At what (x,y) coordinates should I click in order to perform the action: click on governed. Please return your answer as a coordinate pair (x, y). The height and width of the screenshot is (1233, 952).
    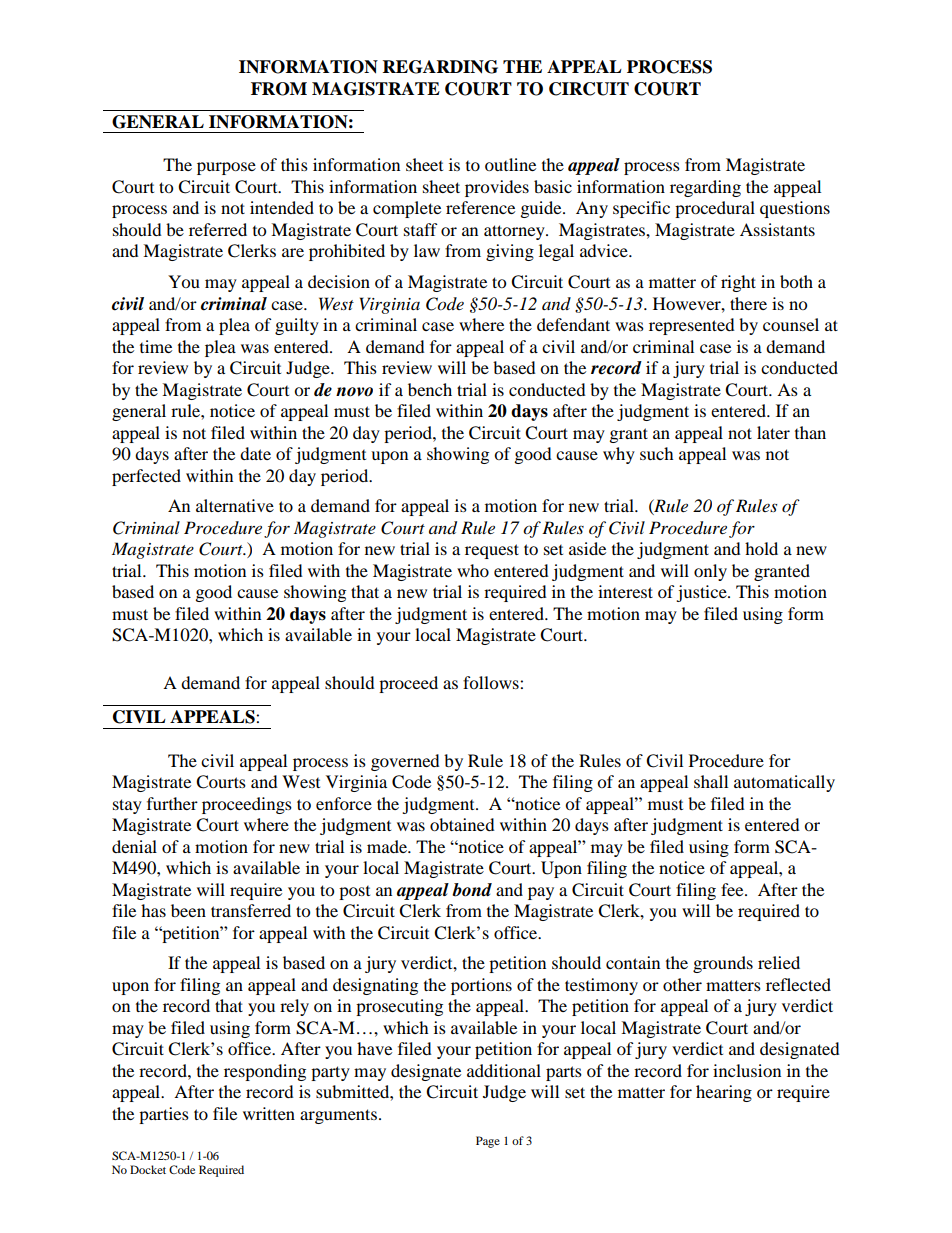
    Looking at the image, I should click on (405, 762).
